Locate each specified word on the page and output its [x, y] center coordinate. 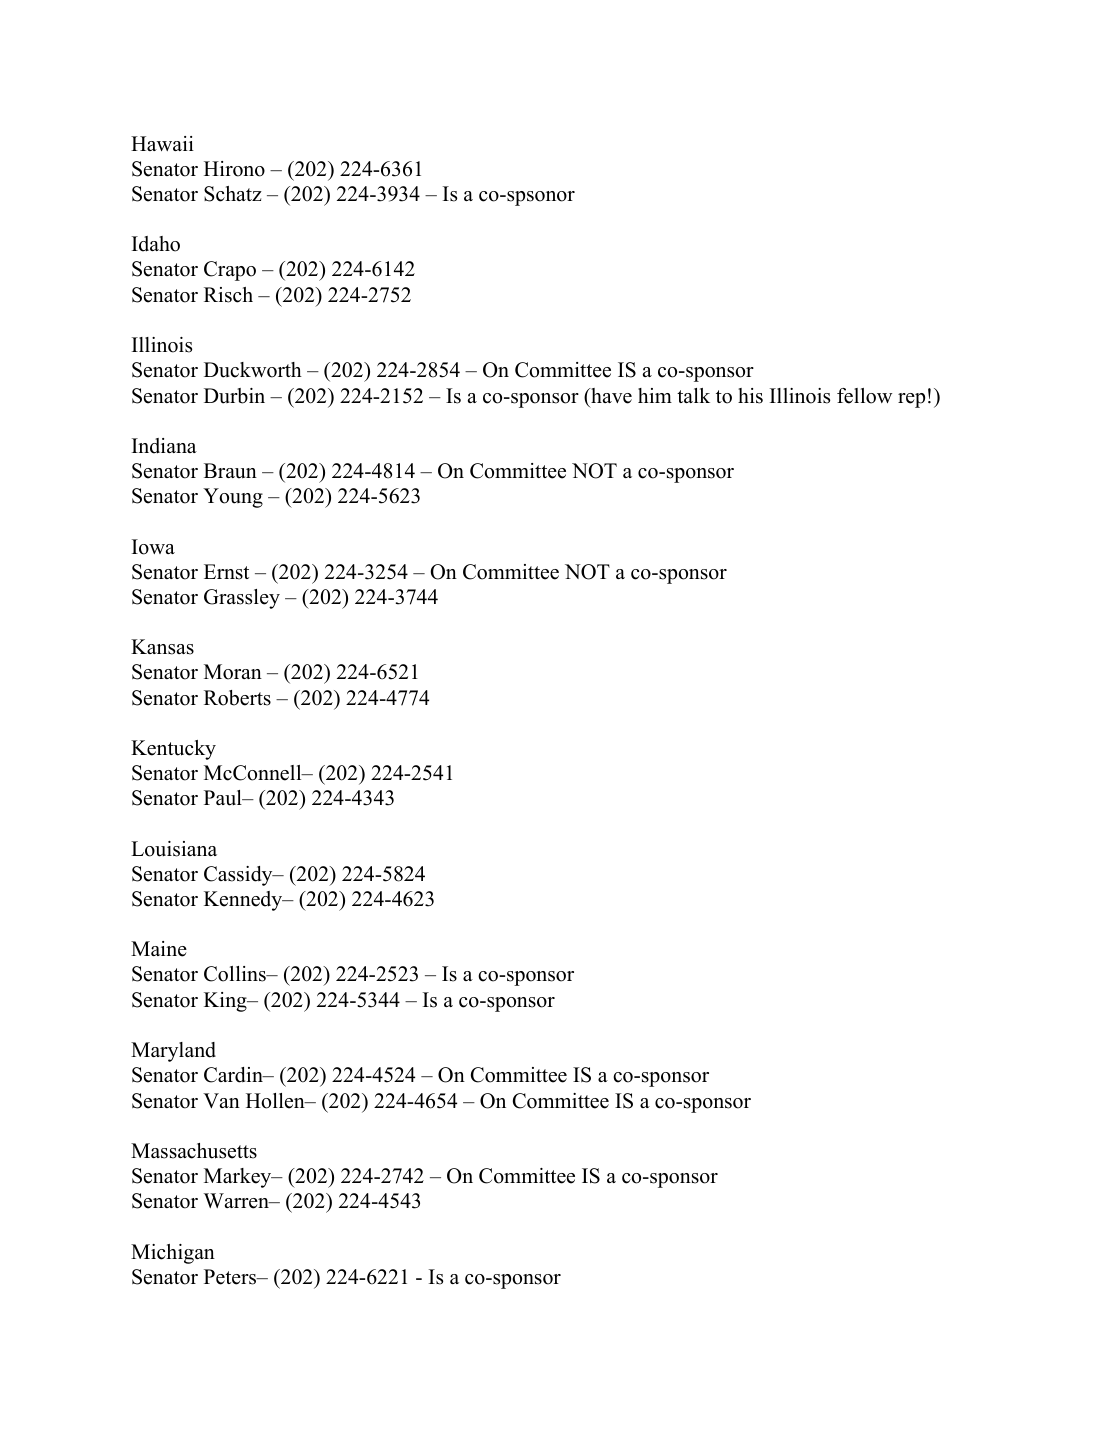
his [750, 396]
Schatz [233, 194]
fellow [864, 396]
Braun [230, 471]
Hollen [276, 1101]
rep [911, 400]
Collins [236, 974]
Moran [233, 672]
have [610, 396]
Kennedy [244, 901]
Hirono [234, 169]
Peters [231, 1277]
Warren [237, 1201]
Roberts [237, 698]
